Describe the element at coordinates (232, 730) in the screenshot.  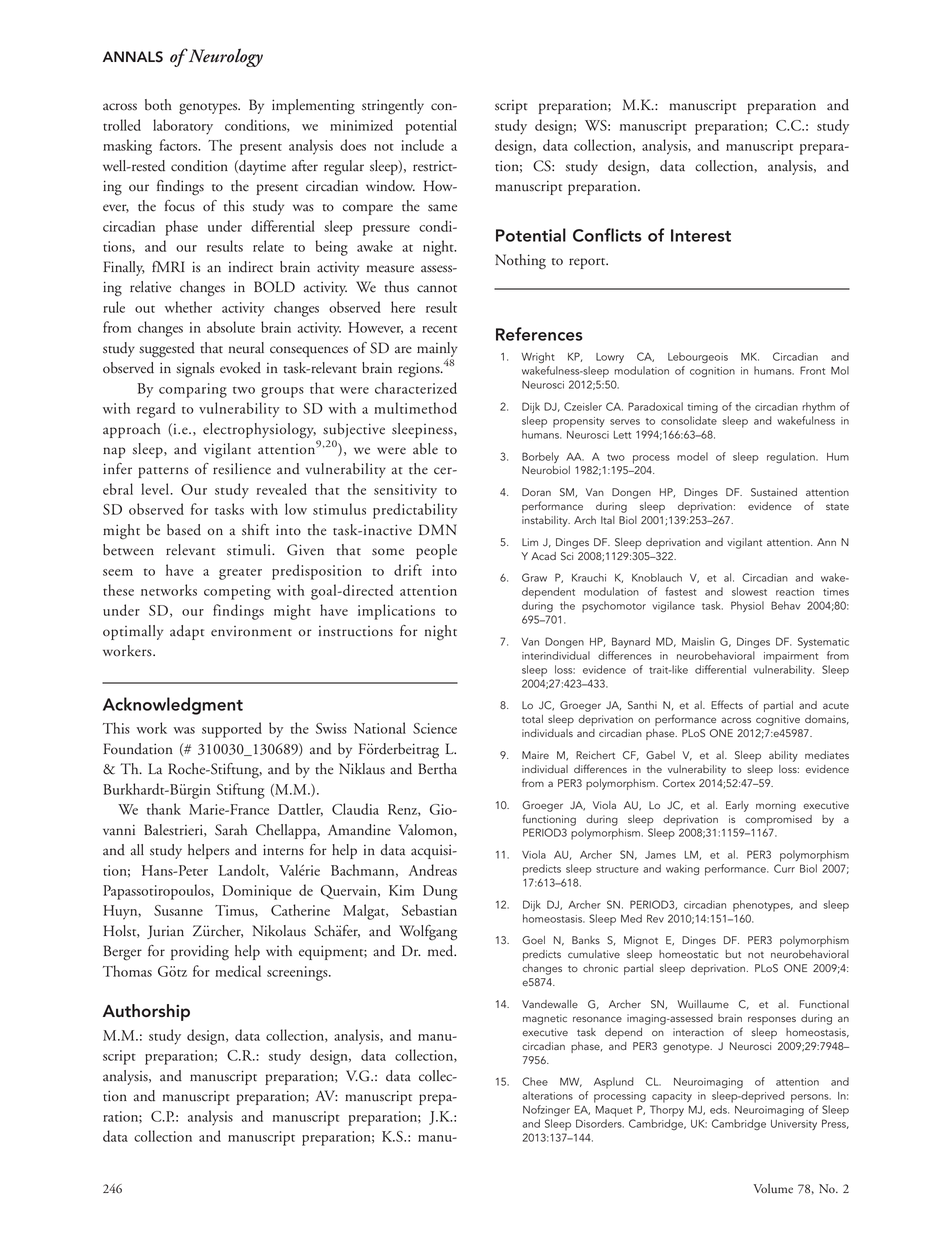
I see `supported` at that location.
